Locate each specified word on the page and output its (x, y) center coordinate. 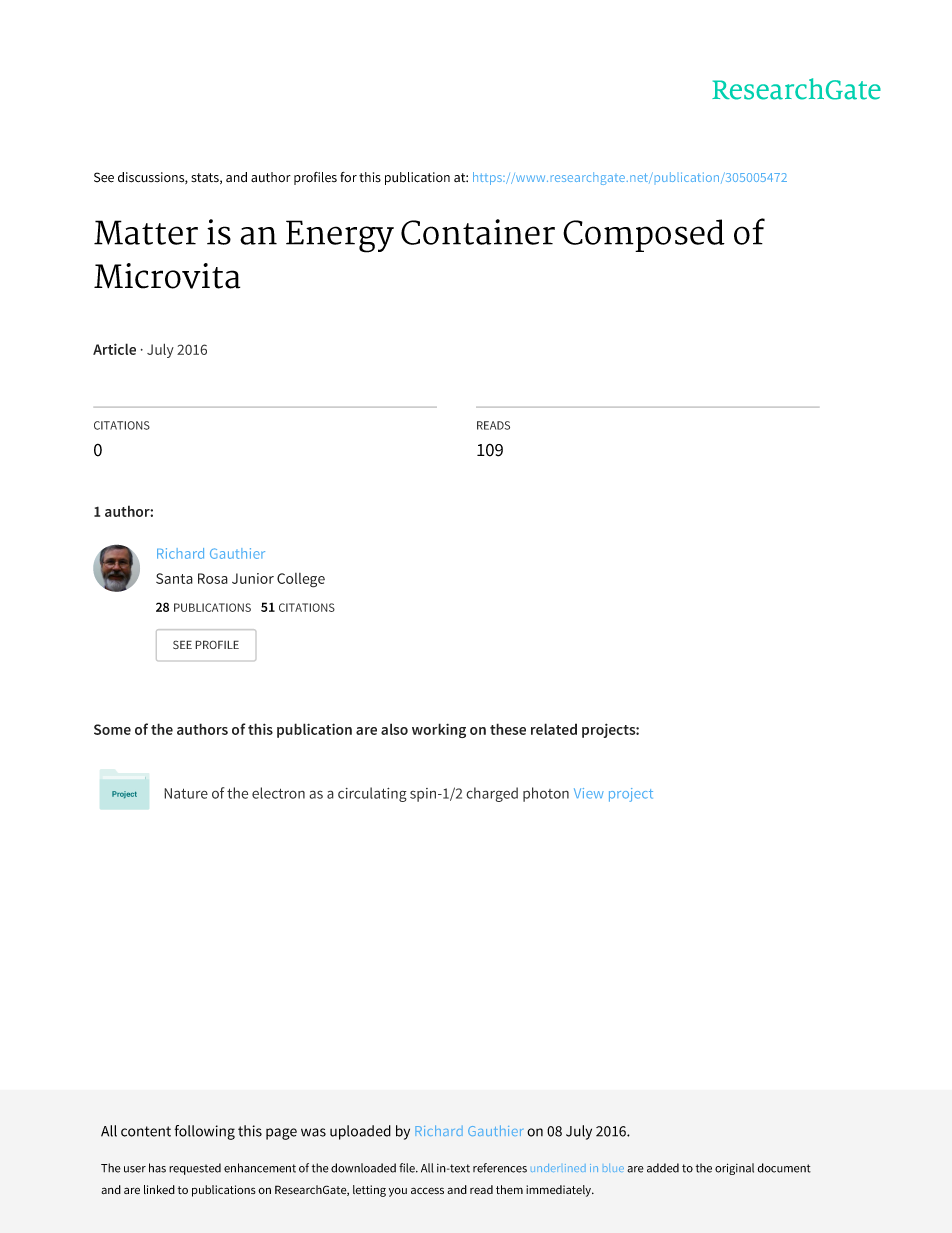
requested (195, 1169)
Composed (644, 235)
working (439, 730)
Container (478, 232)
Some (112, 729)
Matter (146, 232)
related (554, 729)
